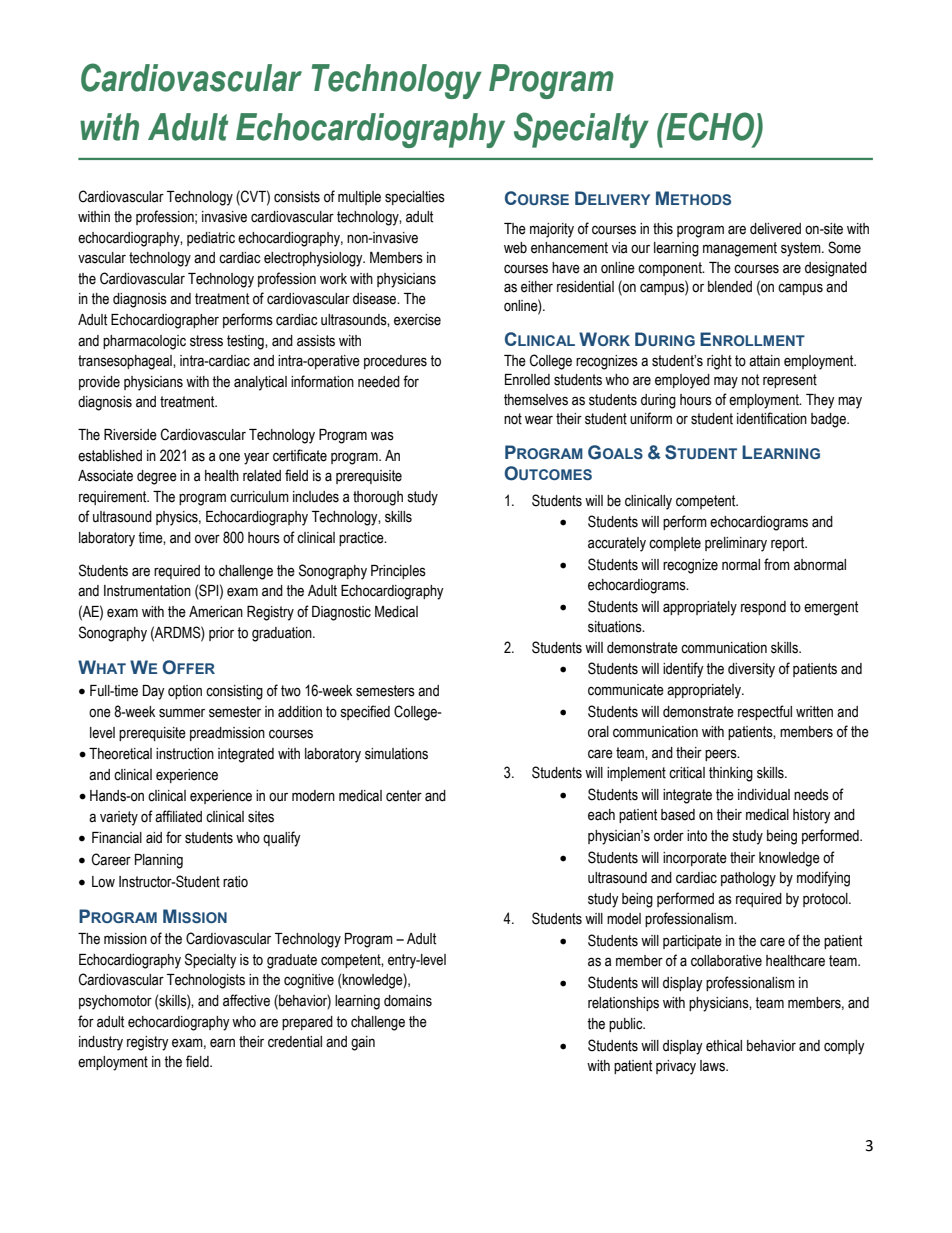  What do you see at coordinates (763, 608) in the screenshot?
I see `respond` at bounding box center [763, 608].
